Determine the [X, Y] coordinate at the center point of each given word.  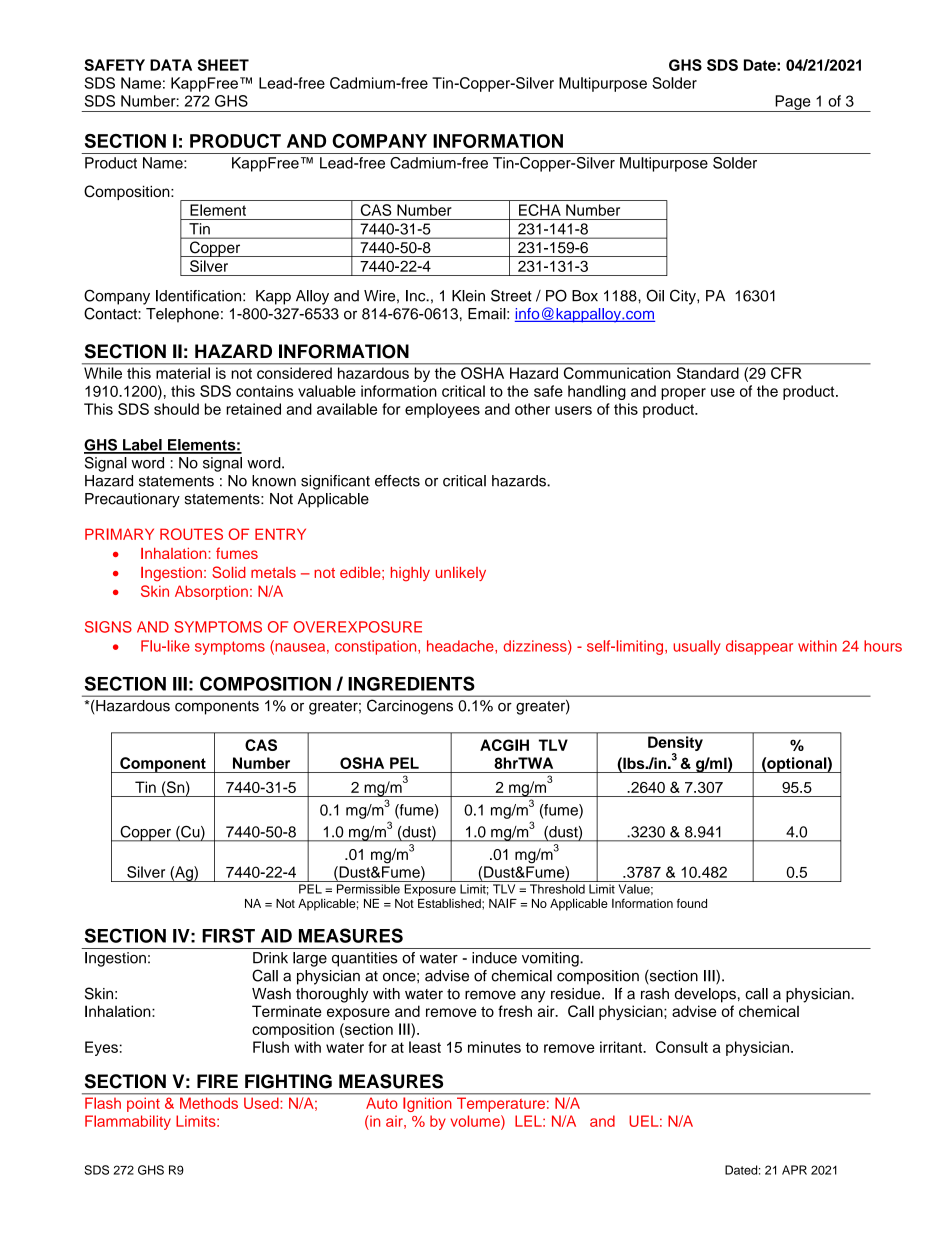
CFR [786, 373]
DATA [171, 65]
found [692, 903]
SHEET [223, 65]
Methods [209, 1103]
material [183, 373]
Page [793, 103]
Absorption [211, 592]
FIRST [228, 935]
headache [461, 646]
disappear [759, 647]
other [532, 409]
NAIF [503, 903]
